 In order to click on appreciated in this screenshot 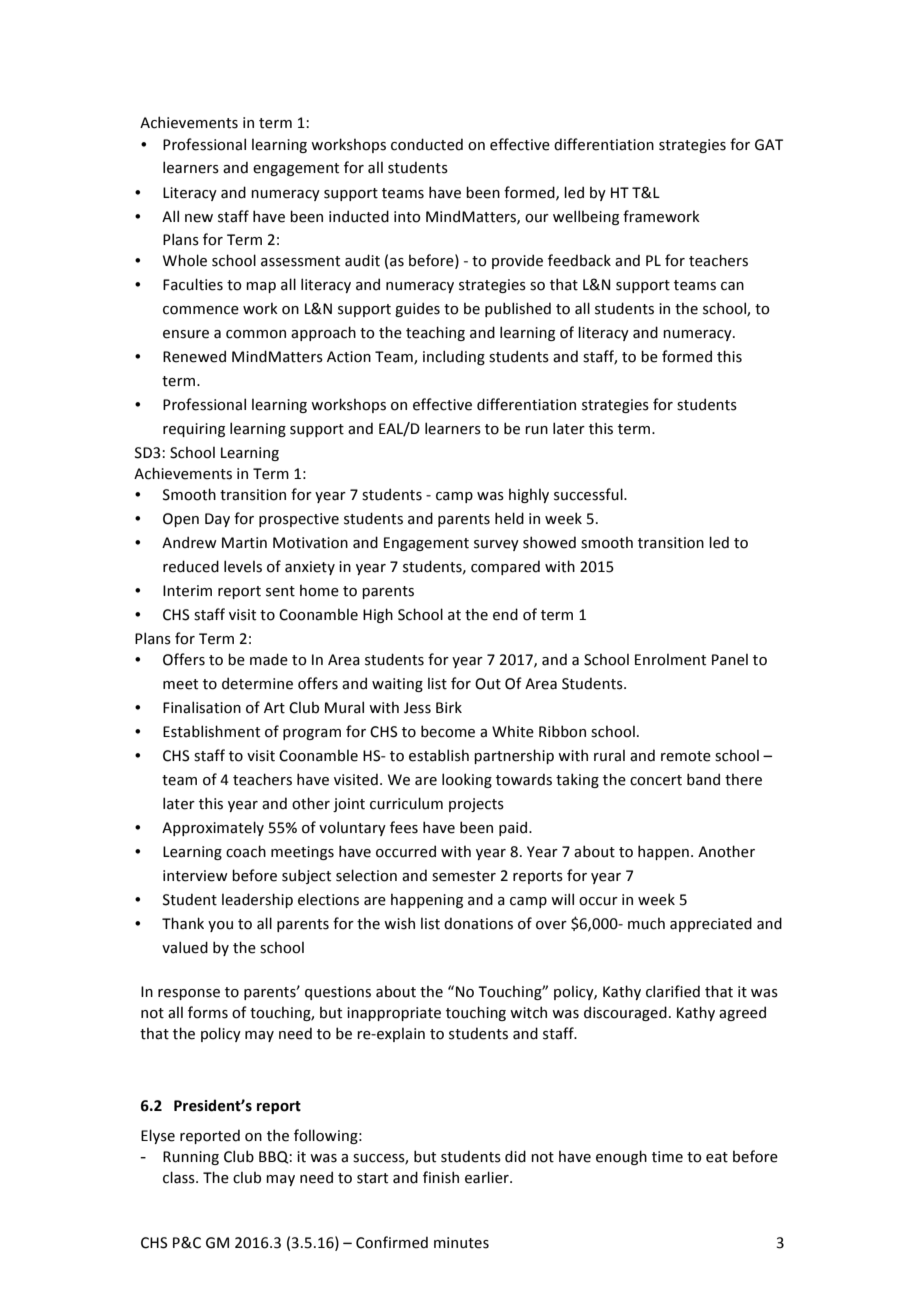, I will do `click(711, 924)`.
